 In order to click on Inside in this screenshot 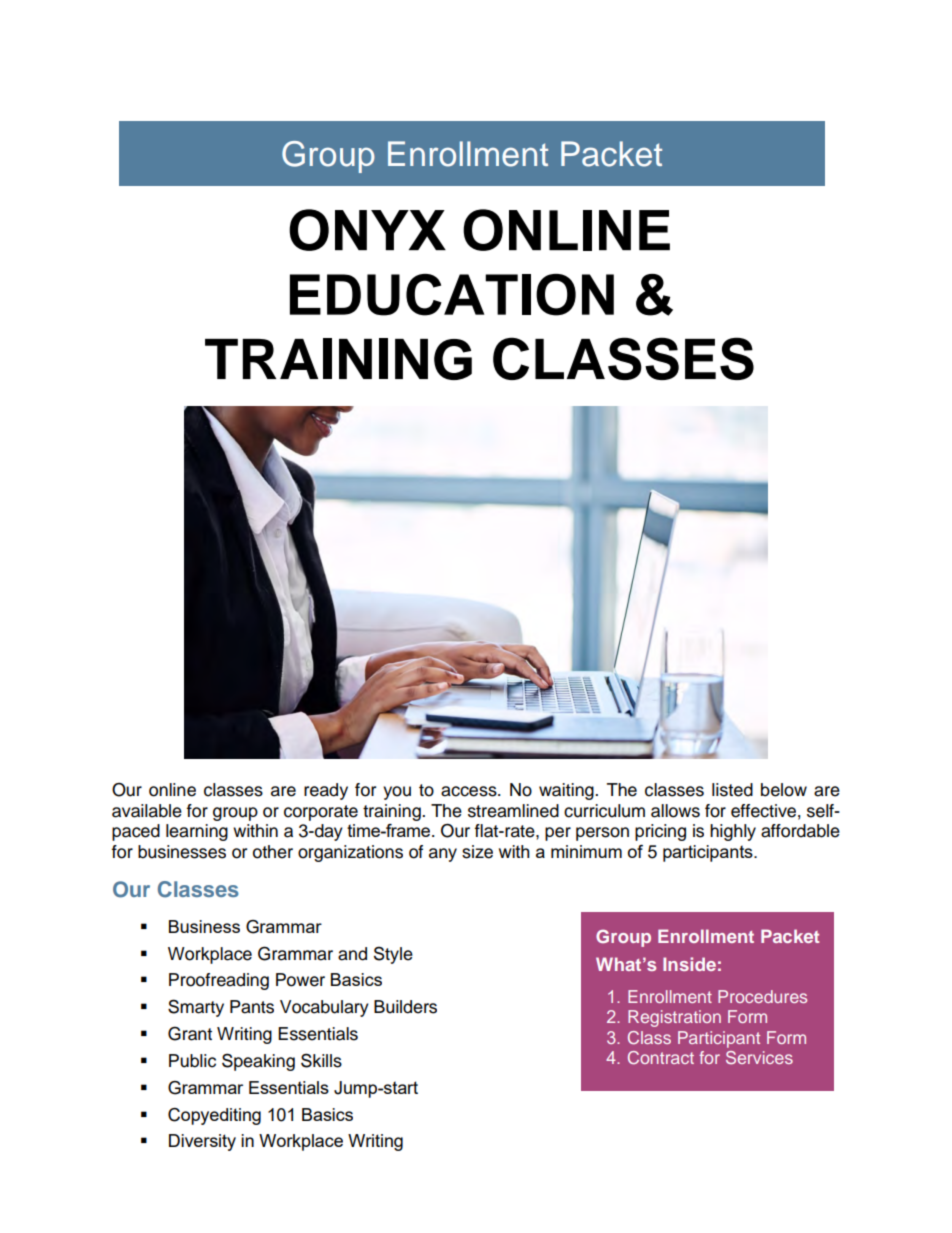, I will do `click(689, 964)`.
